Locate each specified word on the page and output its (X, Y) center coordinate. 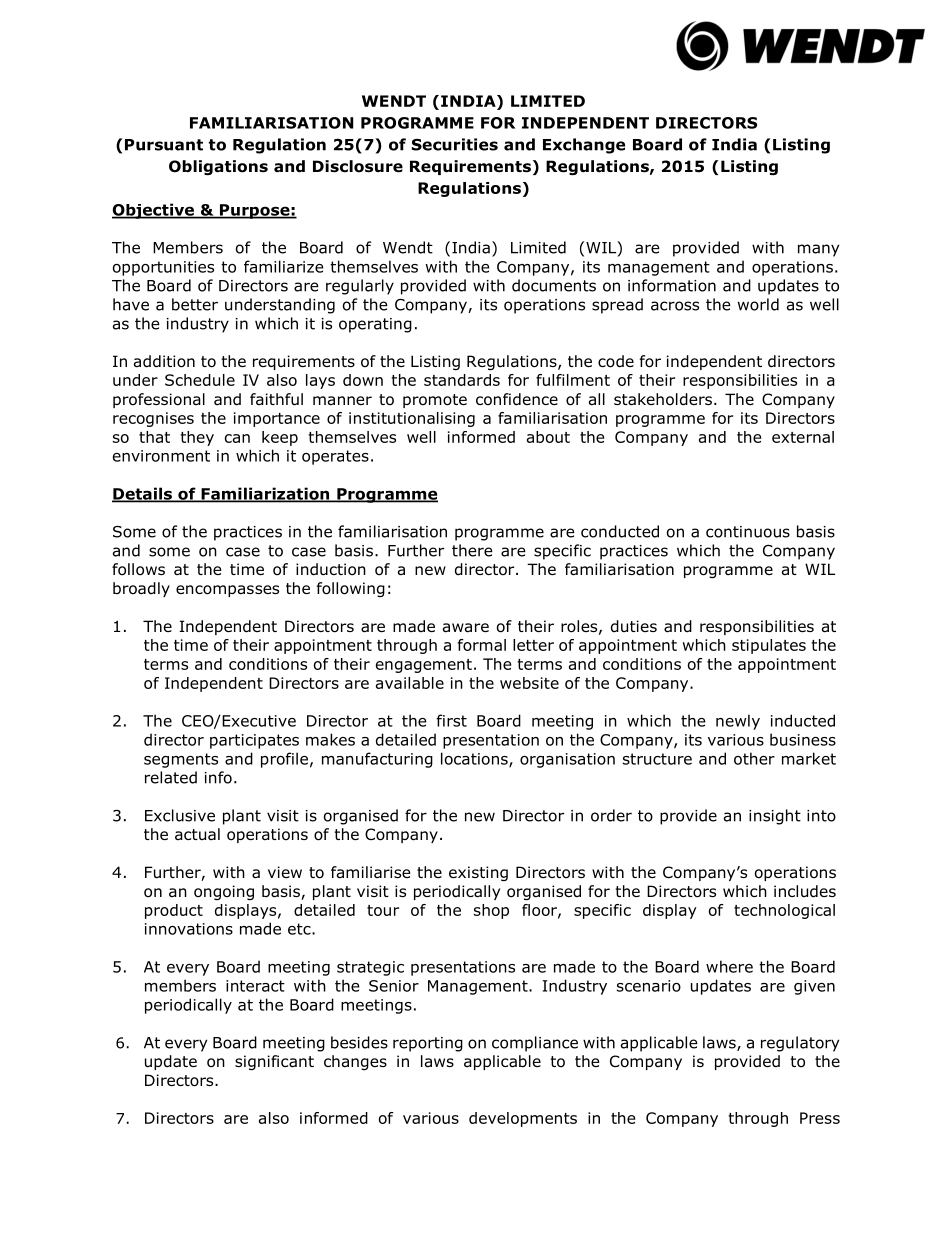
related (171, 777)
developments (523, 1119)
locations (475, 759)
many (818, 250)
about (548, 437)
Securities (455, 144)
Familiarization (265, 494)
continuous (748, 532)
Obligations (218, 167)
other (754, 758)
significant (274, 1062)
